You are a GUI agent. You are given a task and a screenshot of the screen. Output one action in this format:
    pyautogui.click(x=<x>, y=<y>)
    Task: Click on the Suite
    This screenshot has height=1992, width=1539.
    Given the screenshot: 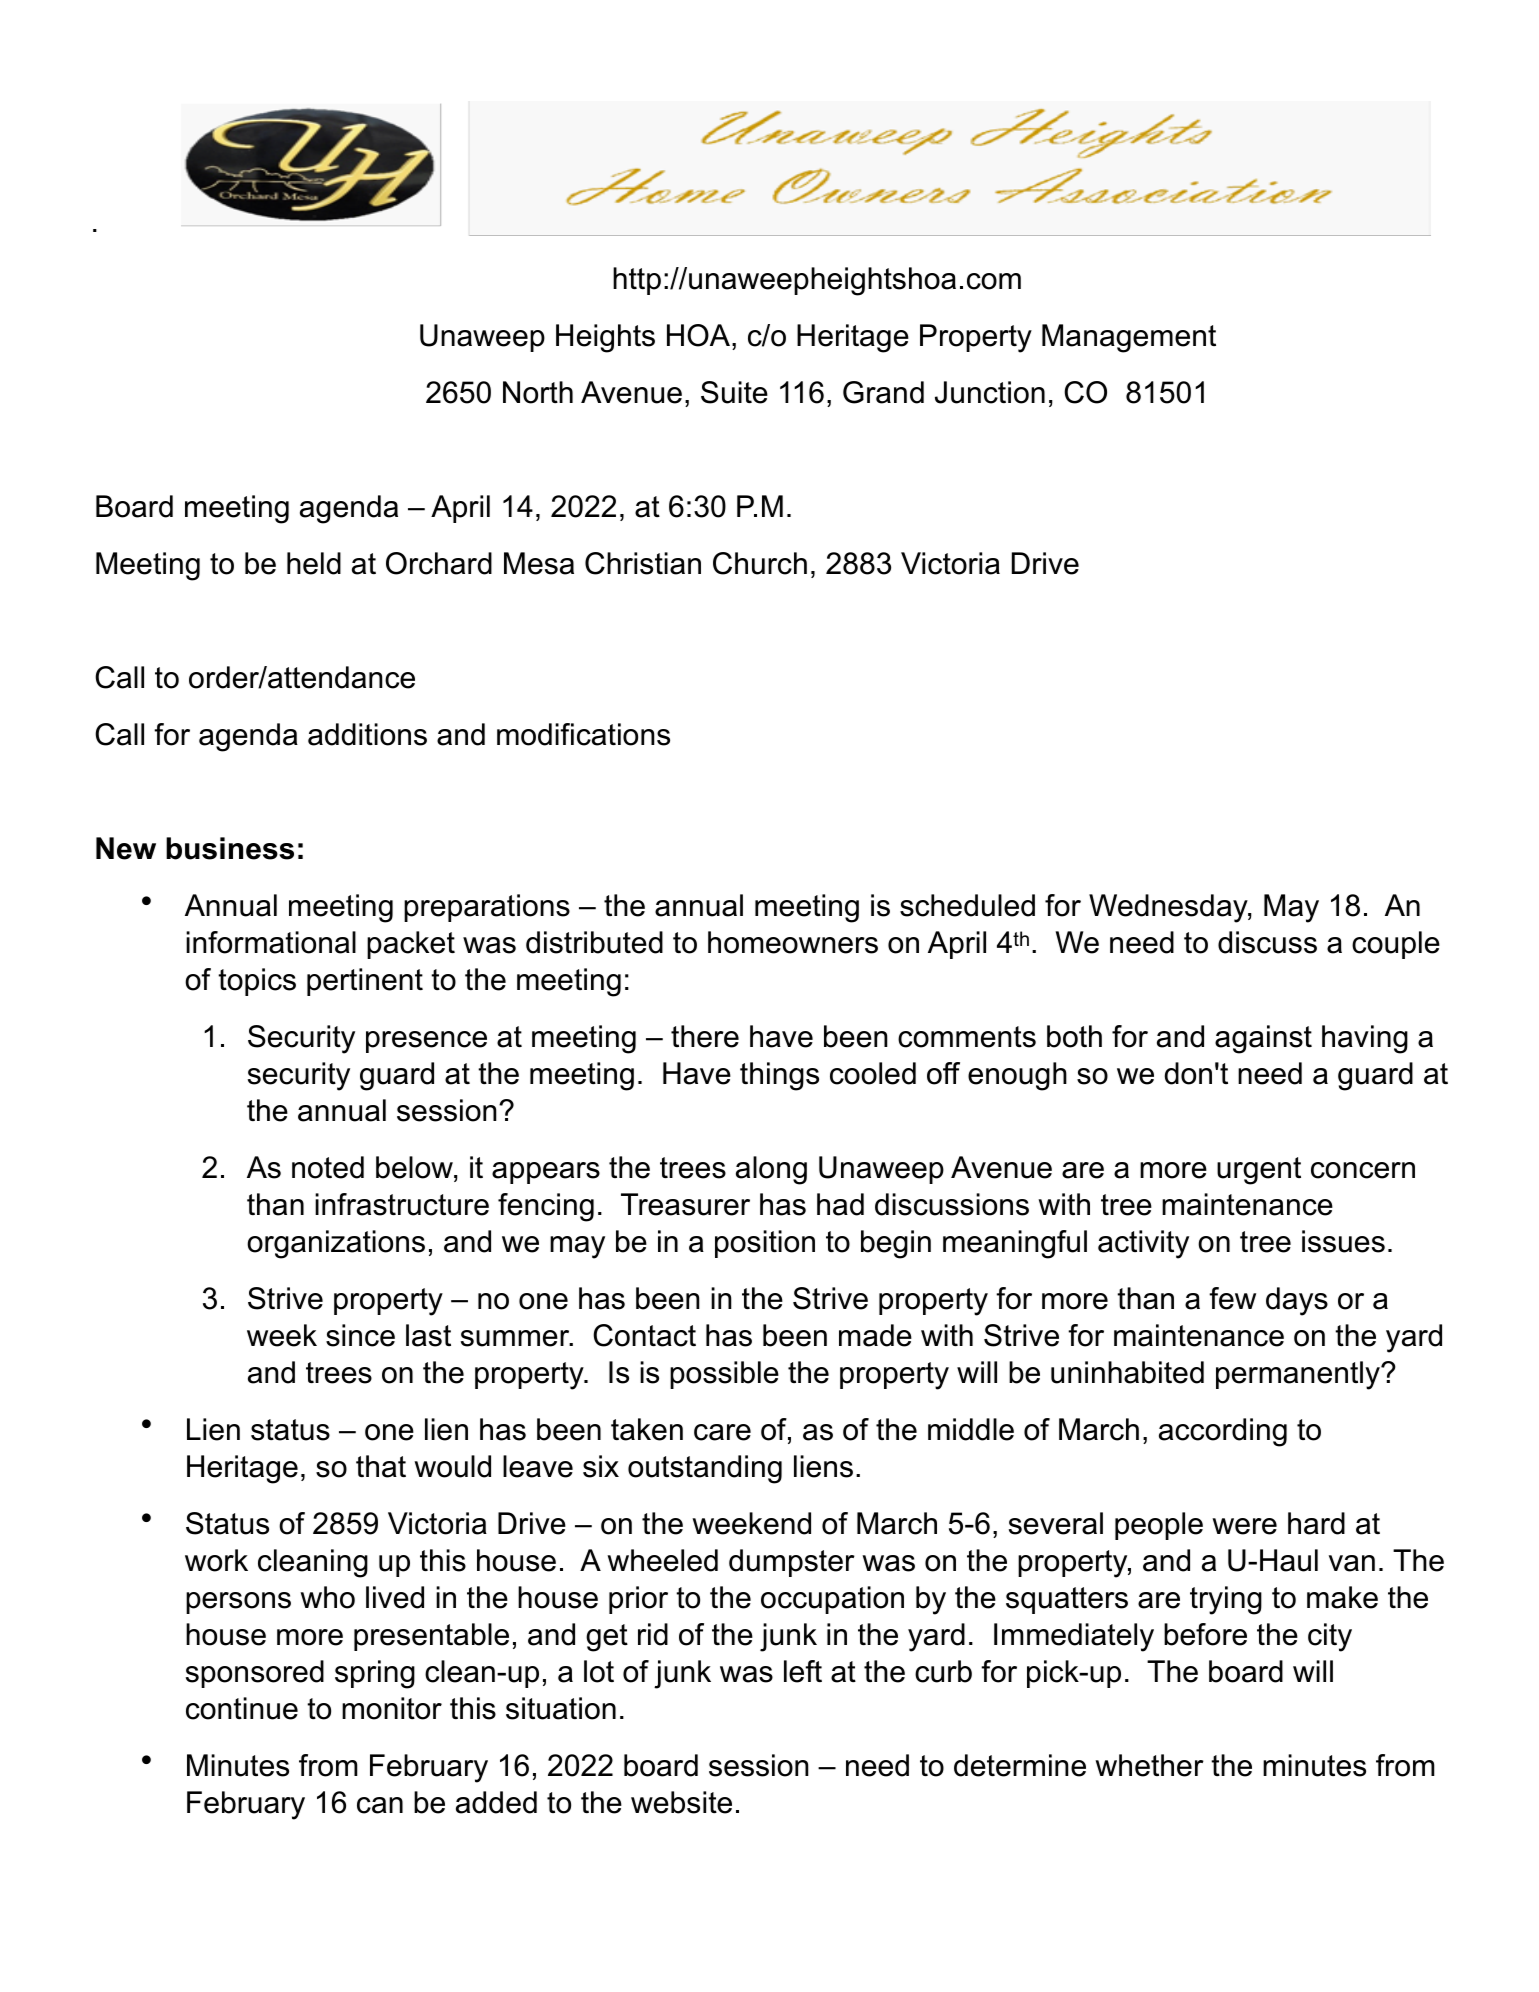 What is the action you would take?
    pyautogui.click(x=734, y=392)
